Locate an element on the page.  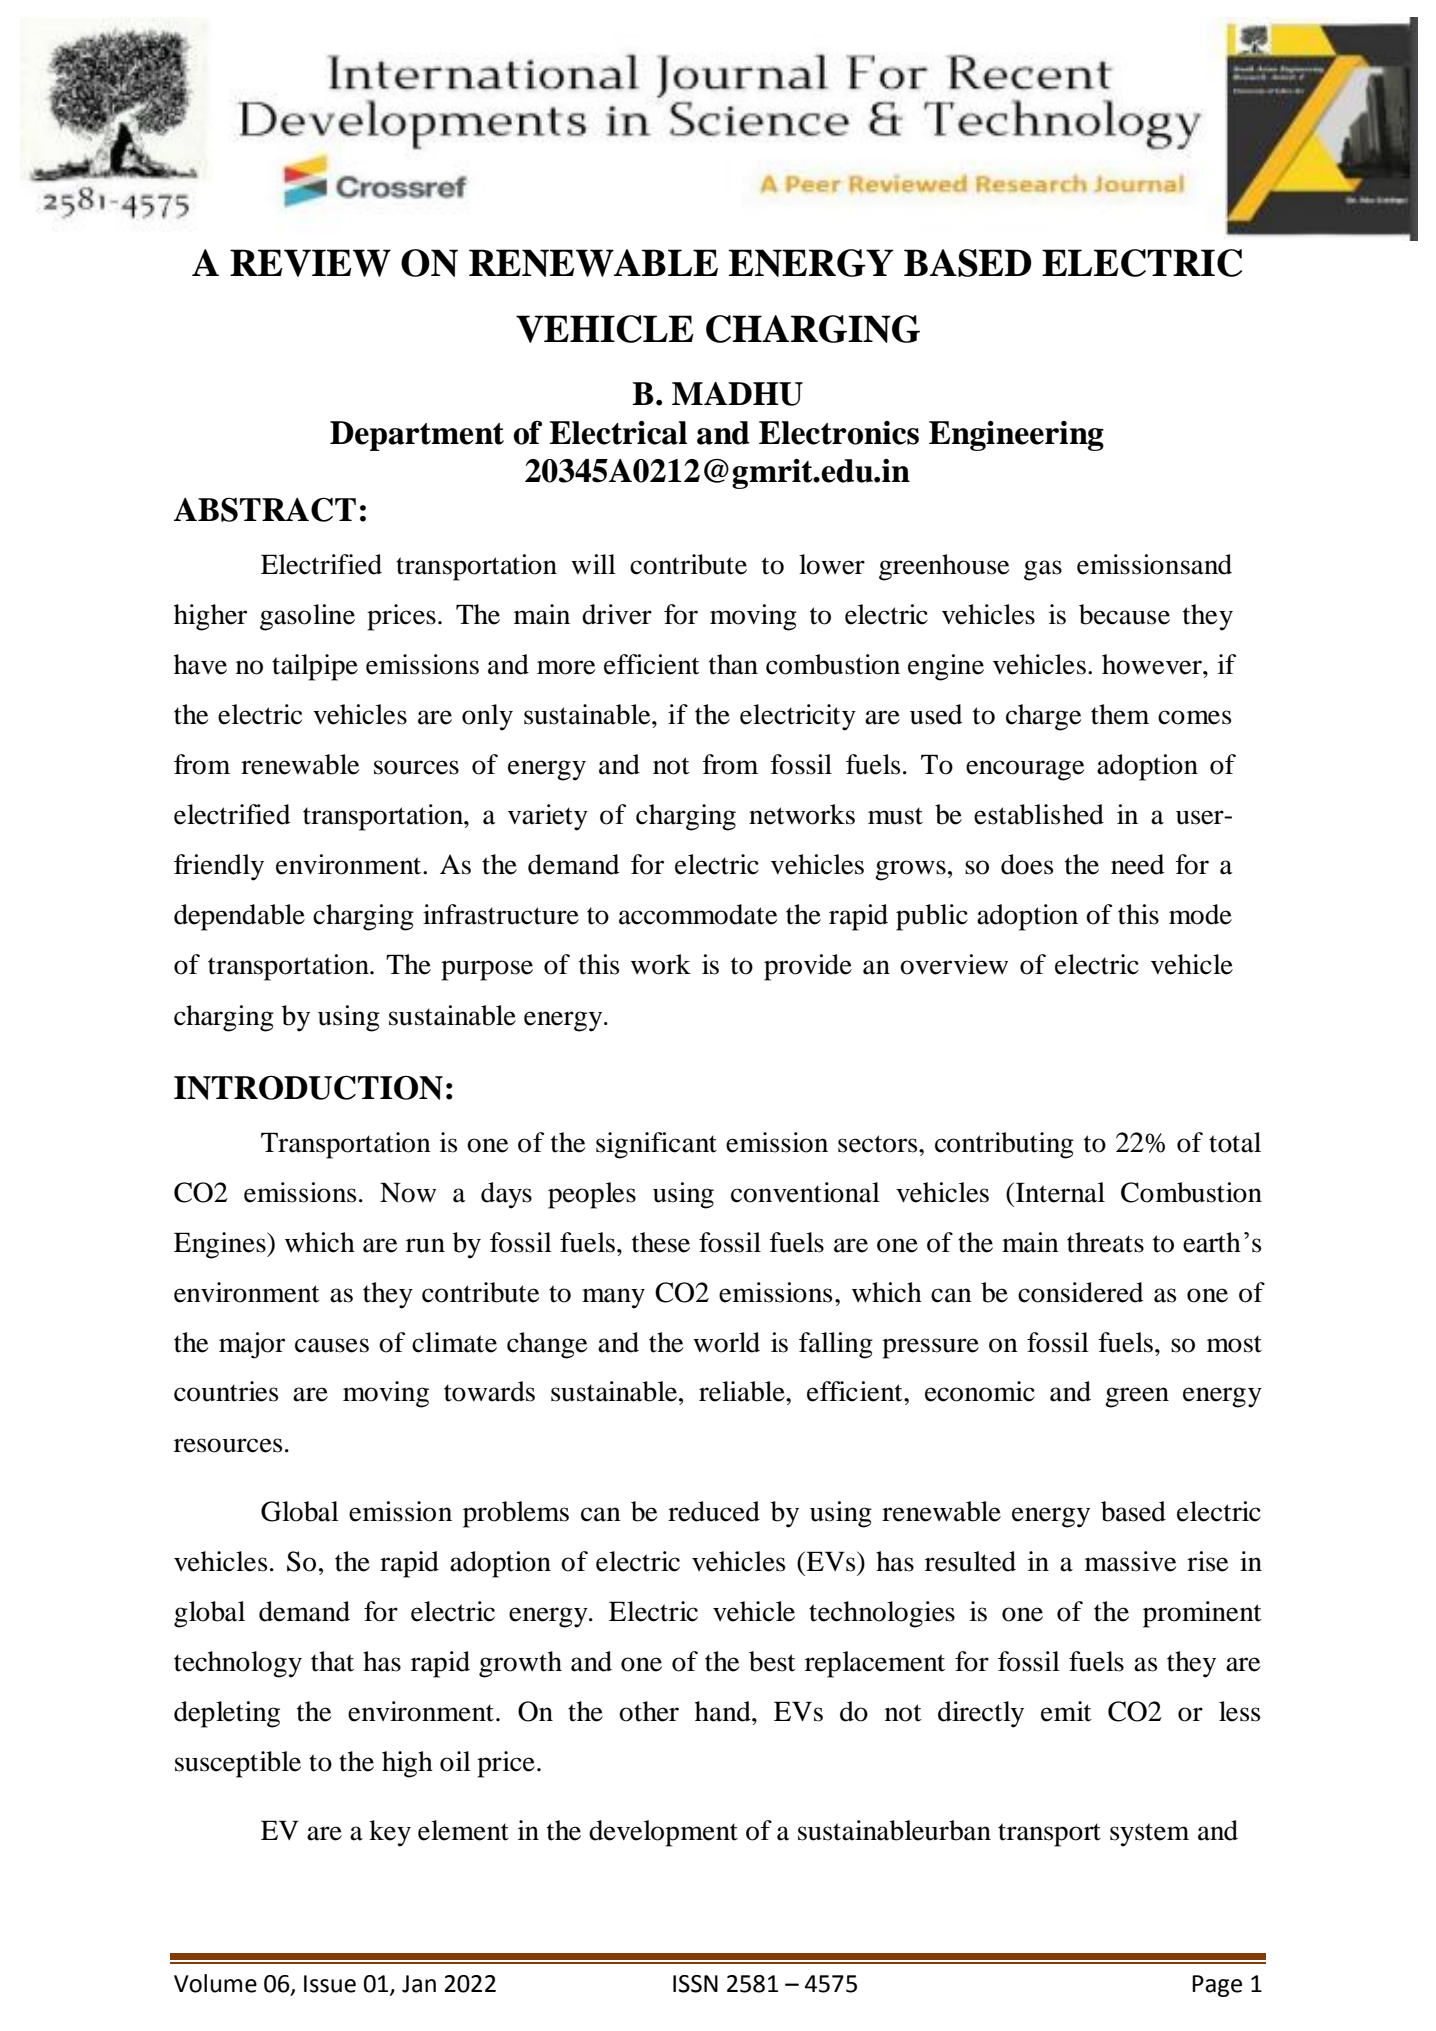
Electronics is located at coordinates (839, 433).
